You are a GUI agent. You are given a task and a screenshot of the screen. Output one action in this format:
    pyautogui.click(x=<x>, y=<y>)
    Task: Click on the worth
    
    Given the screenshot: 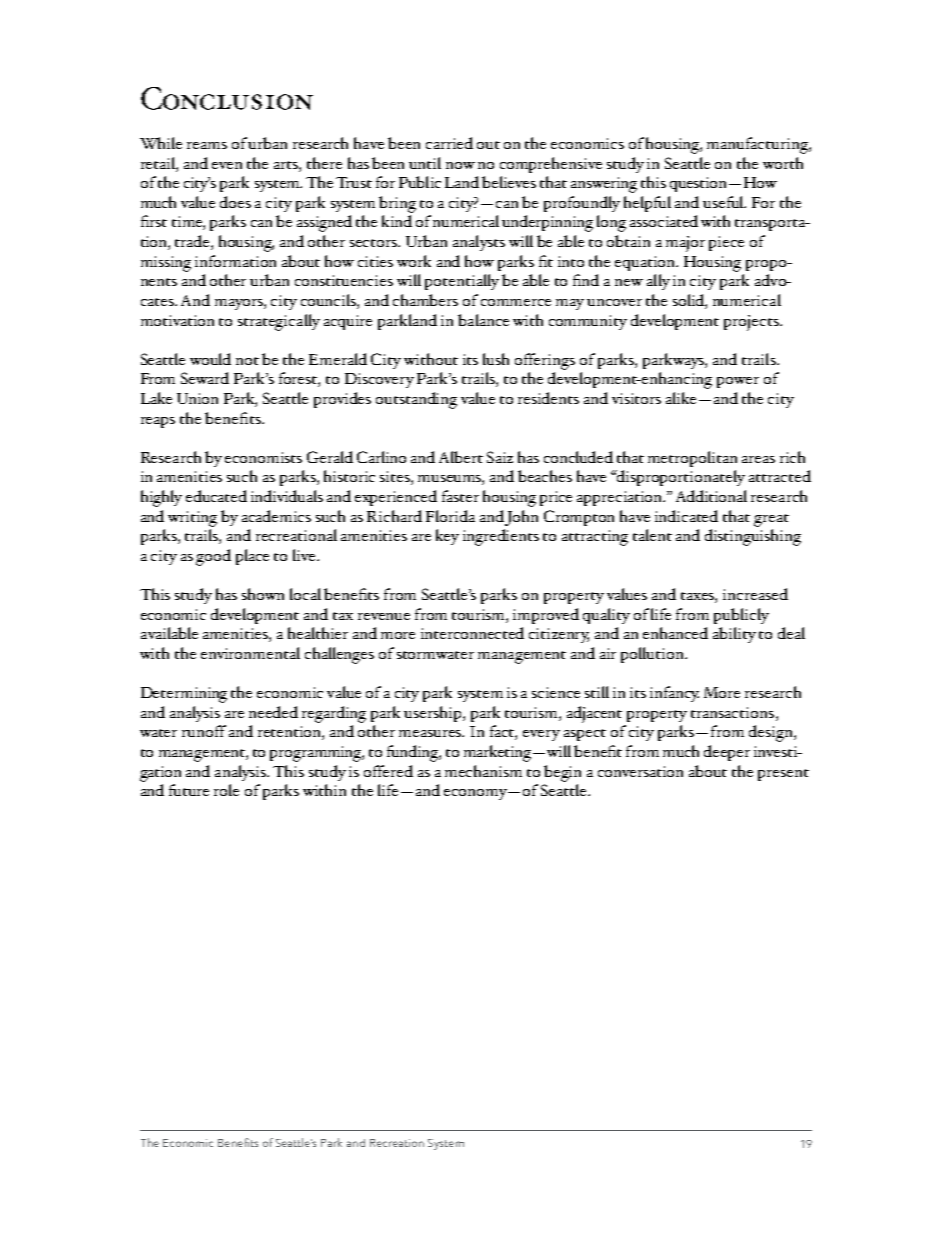 What is the action you would take?
    pyautogui.click(x=783, y=163)
